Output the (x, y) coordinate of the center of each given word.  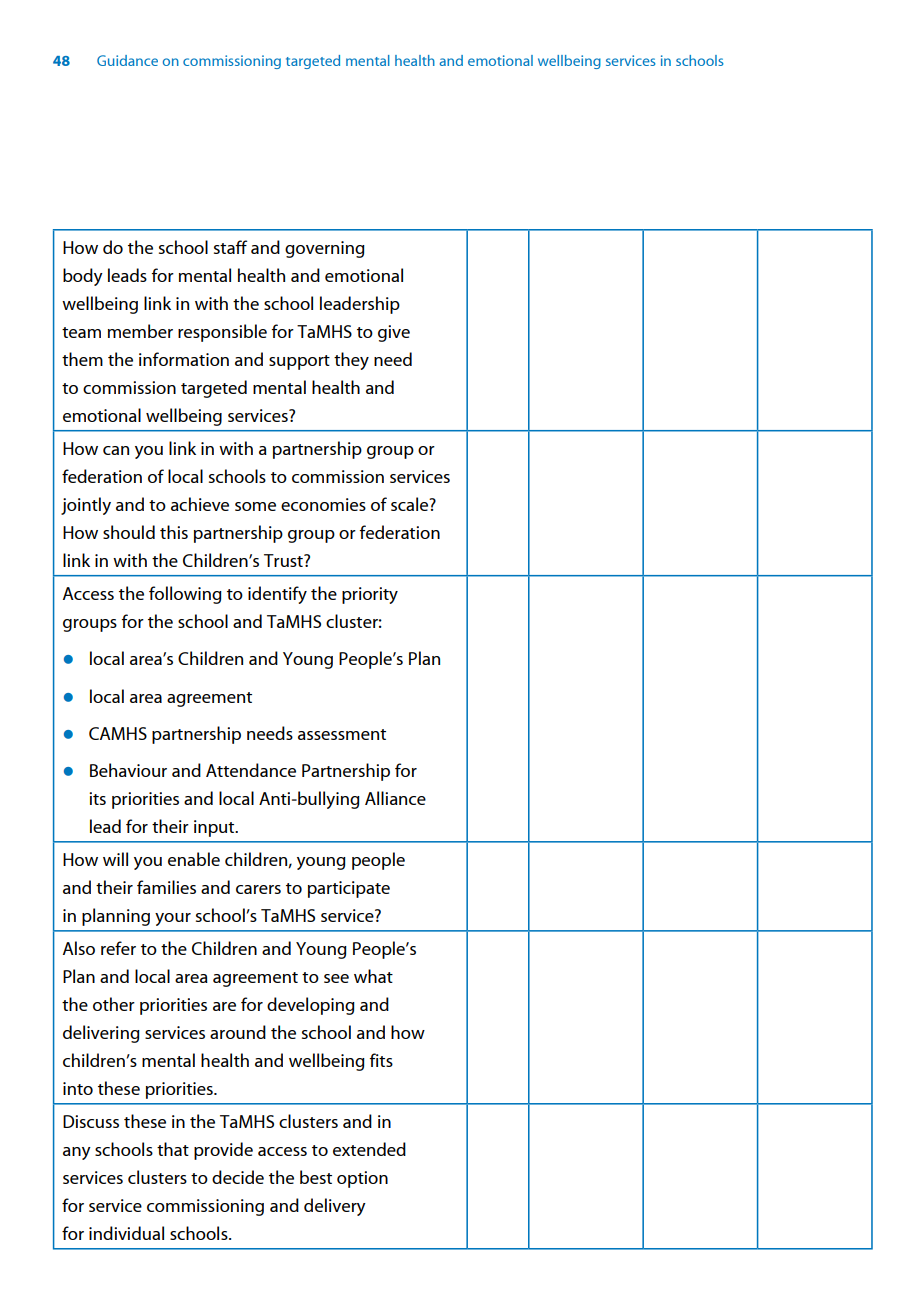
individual (126, 1233)
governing (325, 249)
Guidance (127, 60)
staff (230, 247)
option (362, 1179)
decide (238, 1177)
